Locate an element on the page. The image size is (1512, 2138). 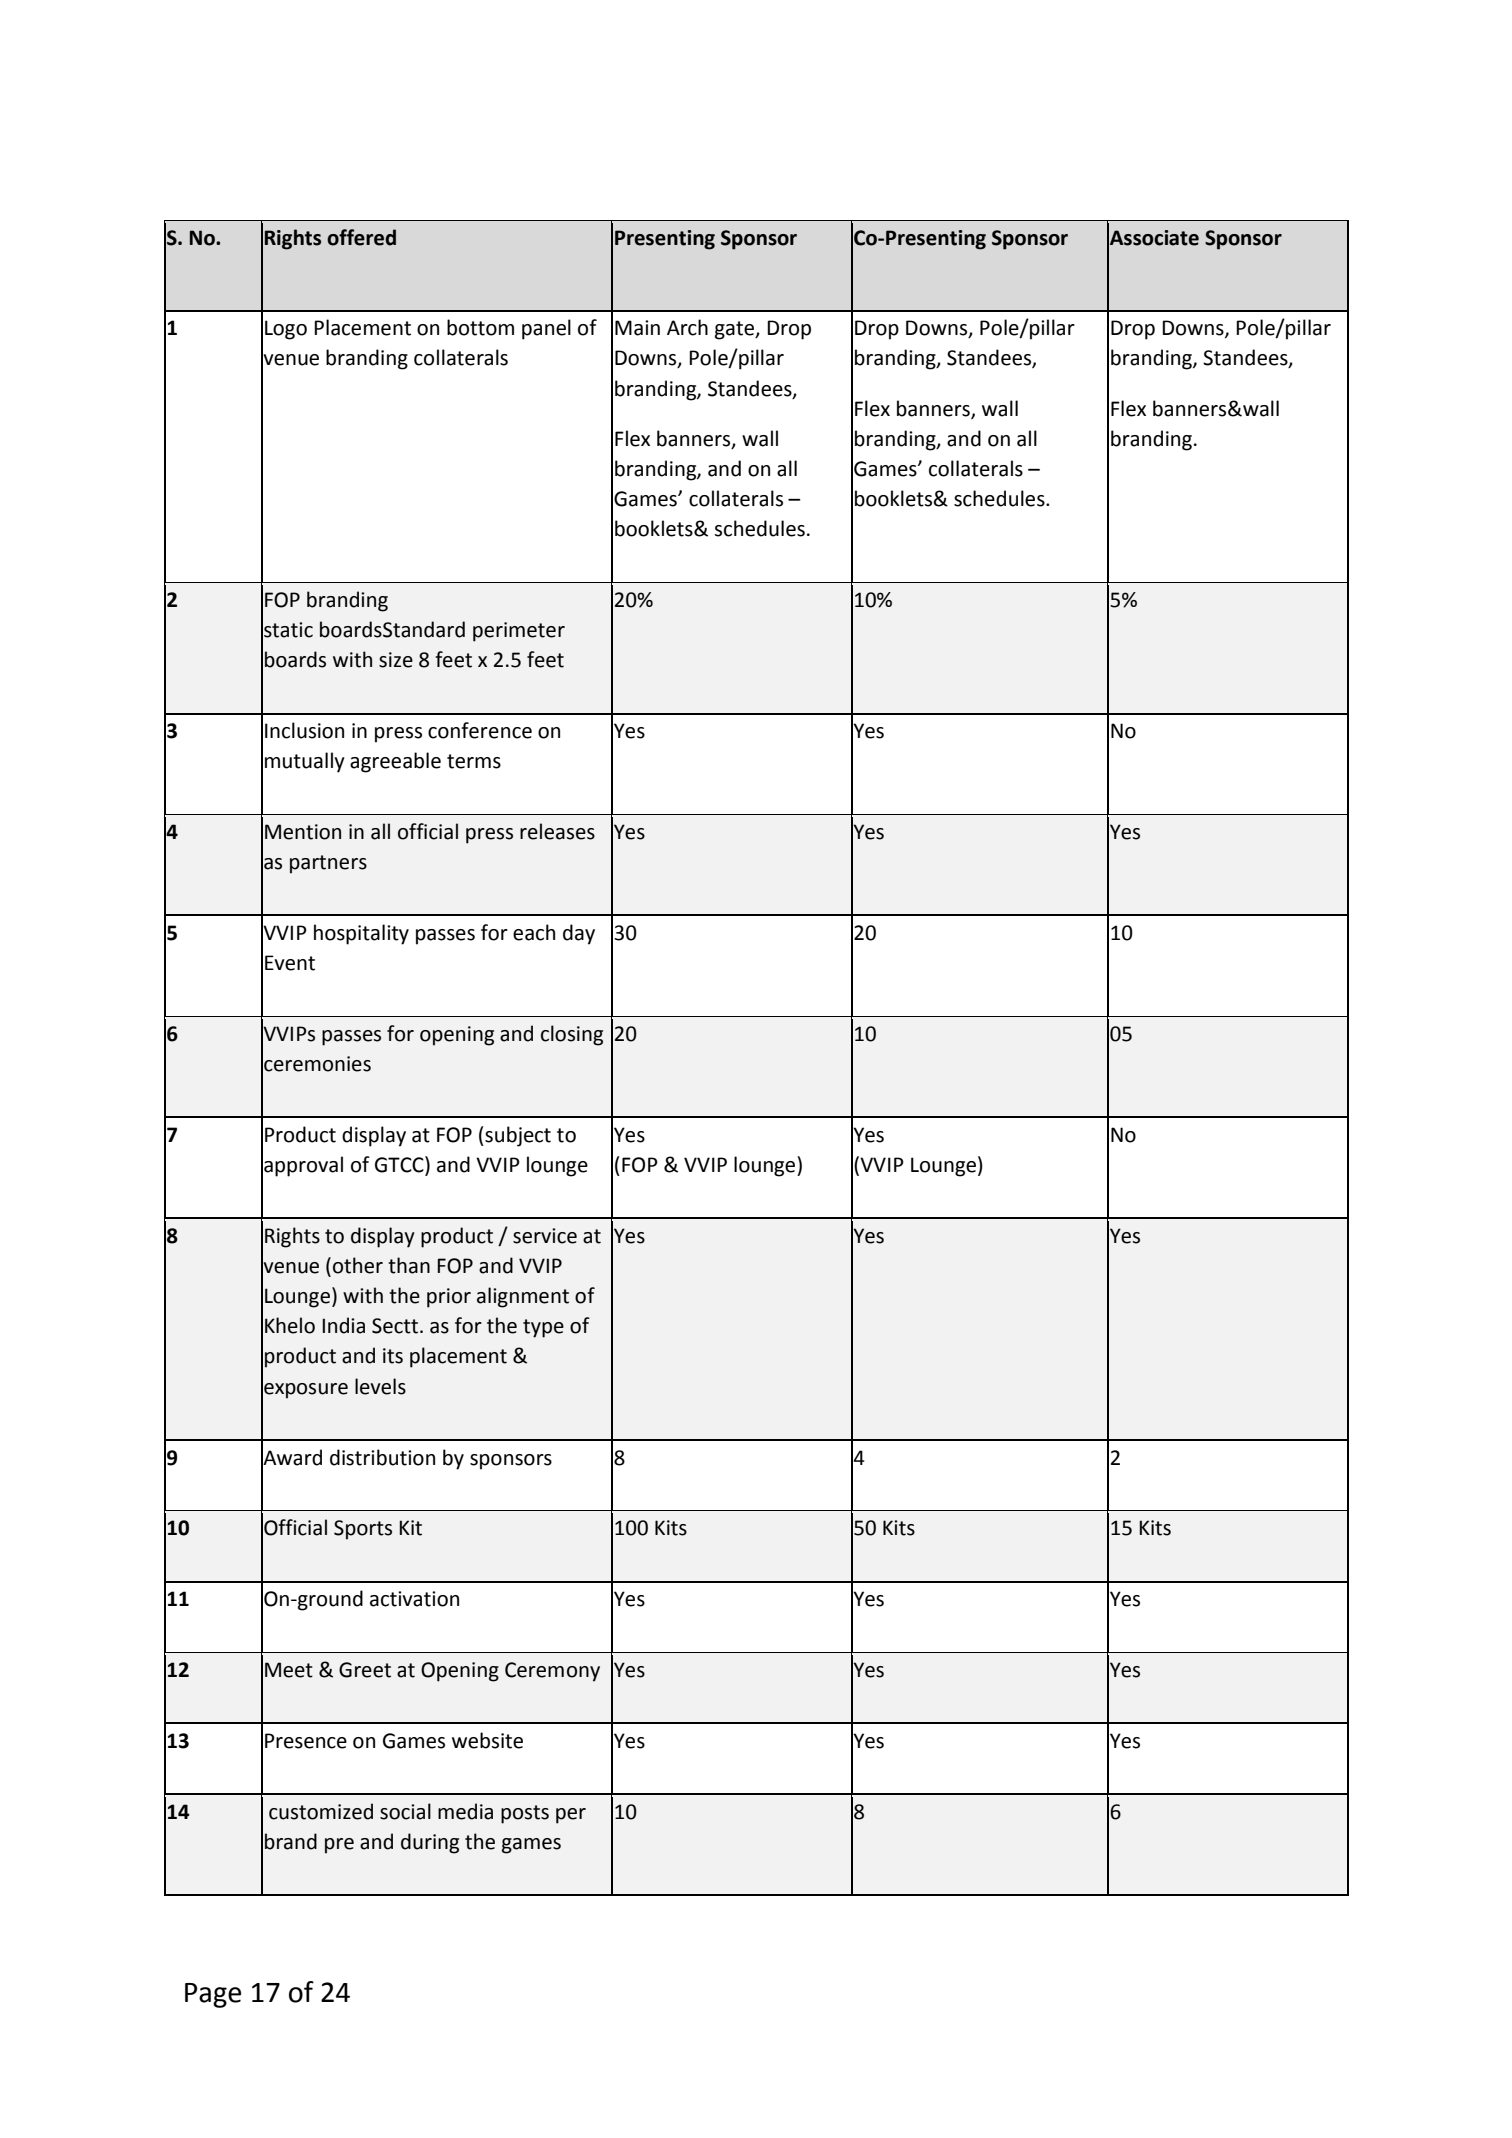
posts is located at coordinates (525, 1814).
